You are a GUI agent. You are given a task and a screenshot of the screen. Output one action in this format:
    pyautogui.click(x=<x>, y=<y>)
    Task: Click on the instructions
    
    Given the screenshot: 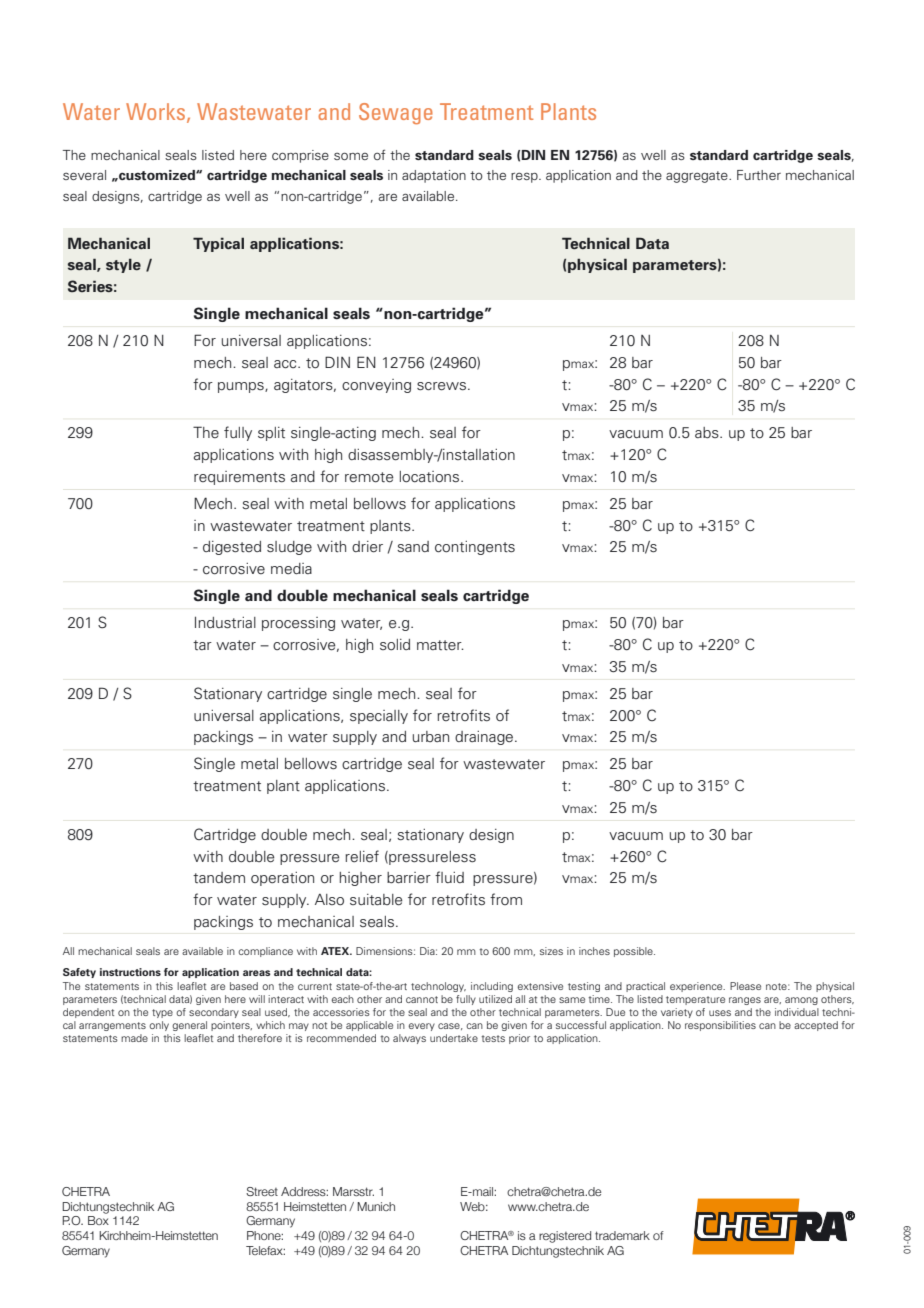 What is the action you would take?
    pyautogui.click(x=130, y=972)
